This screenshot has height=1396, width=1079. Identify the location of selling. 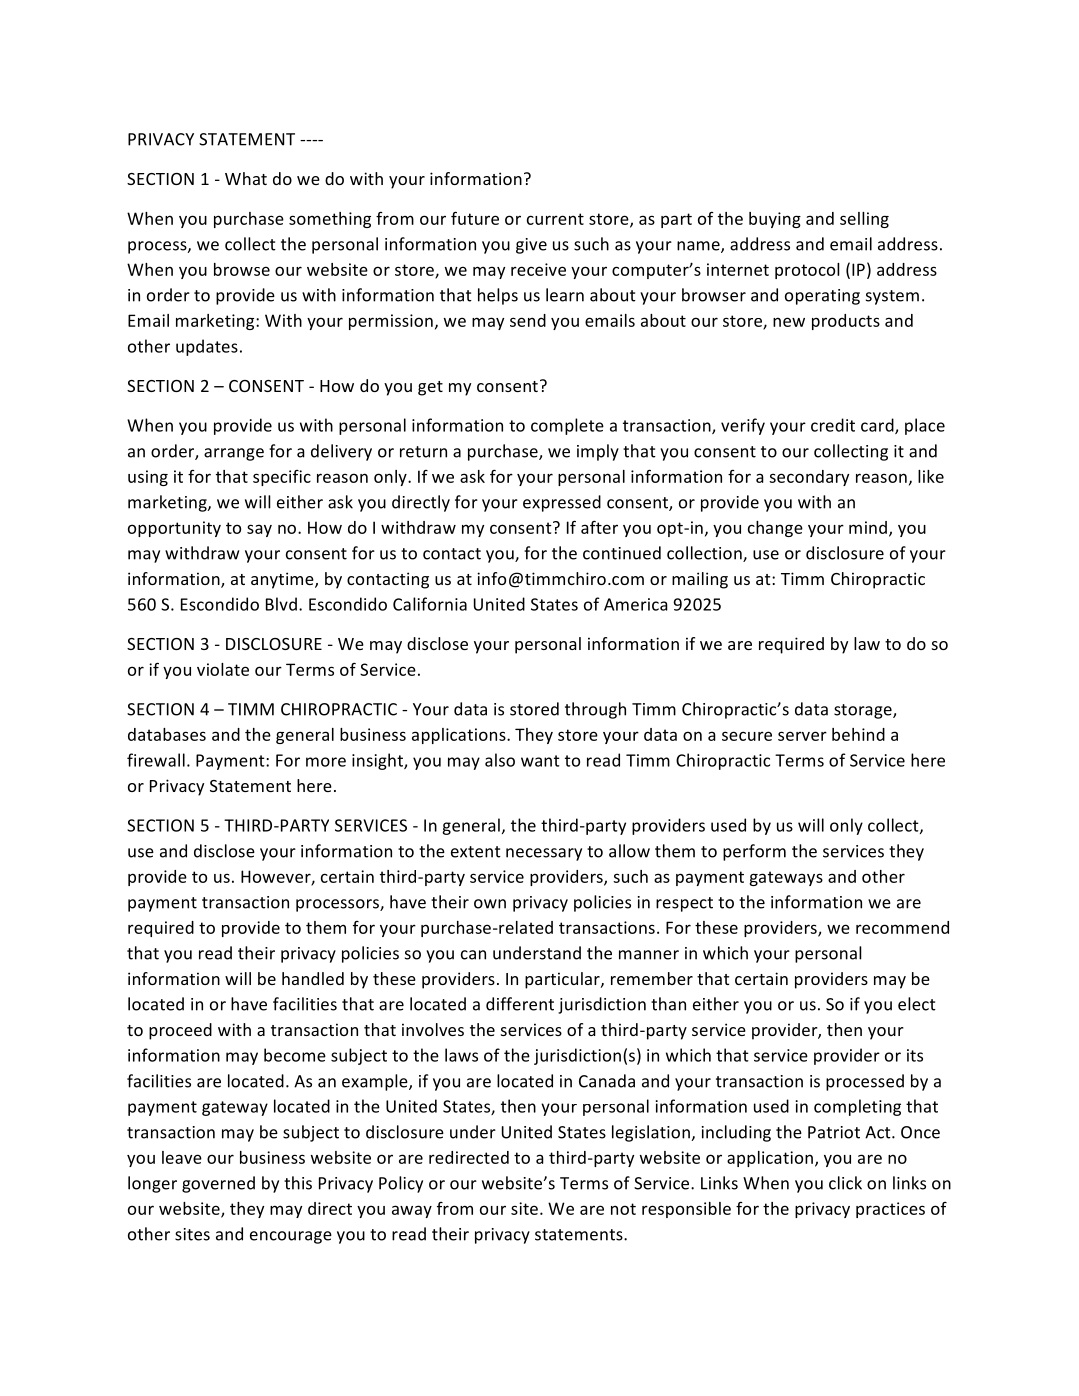
(864, 220).
